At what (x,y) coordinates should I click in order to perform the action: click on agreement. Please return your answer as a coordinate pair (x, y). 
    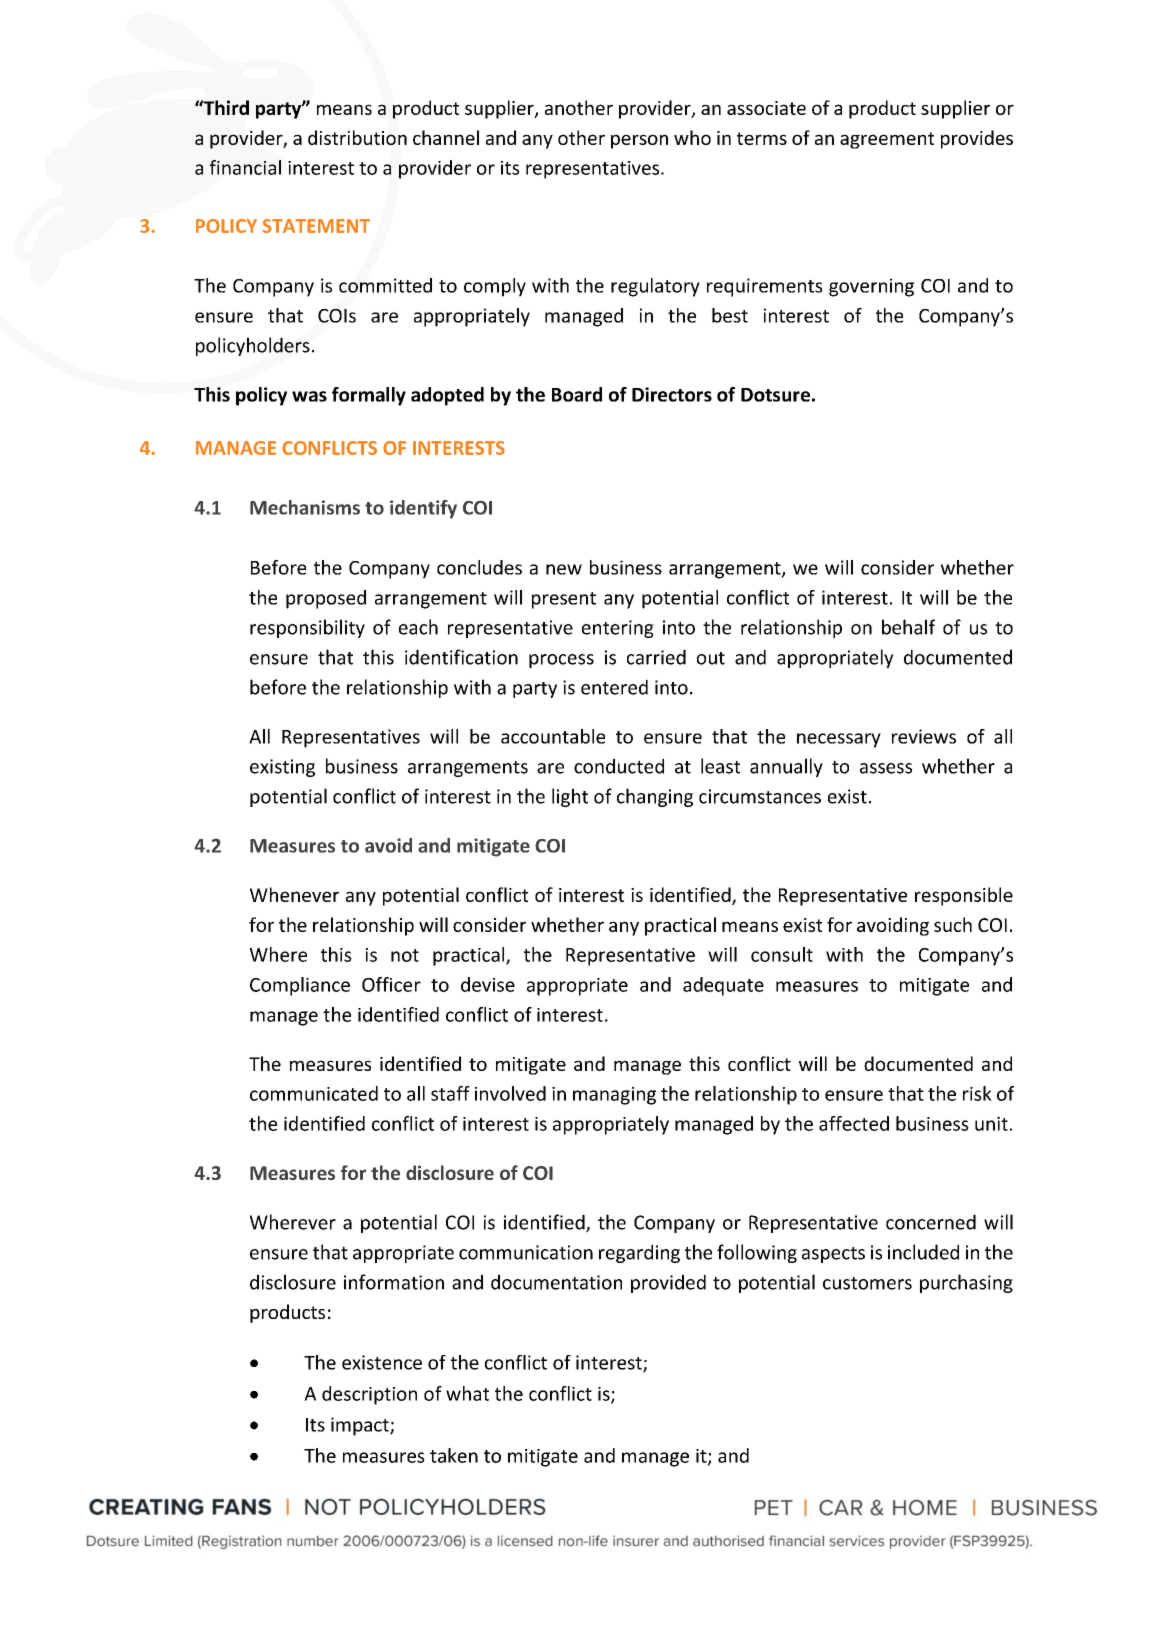
    Looking at the image, I should click on (887, 140).
